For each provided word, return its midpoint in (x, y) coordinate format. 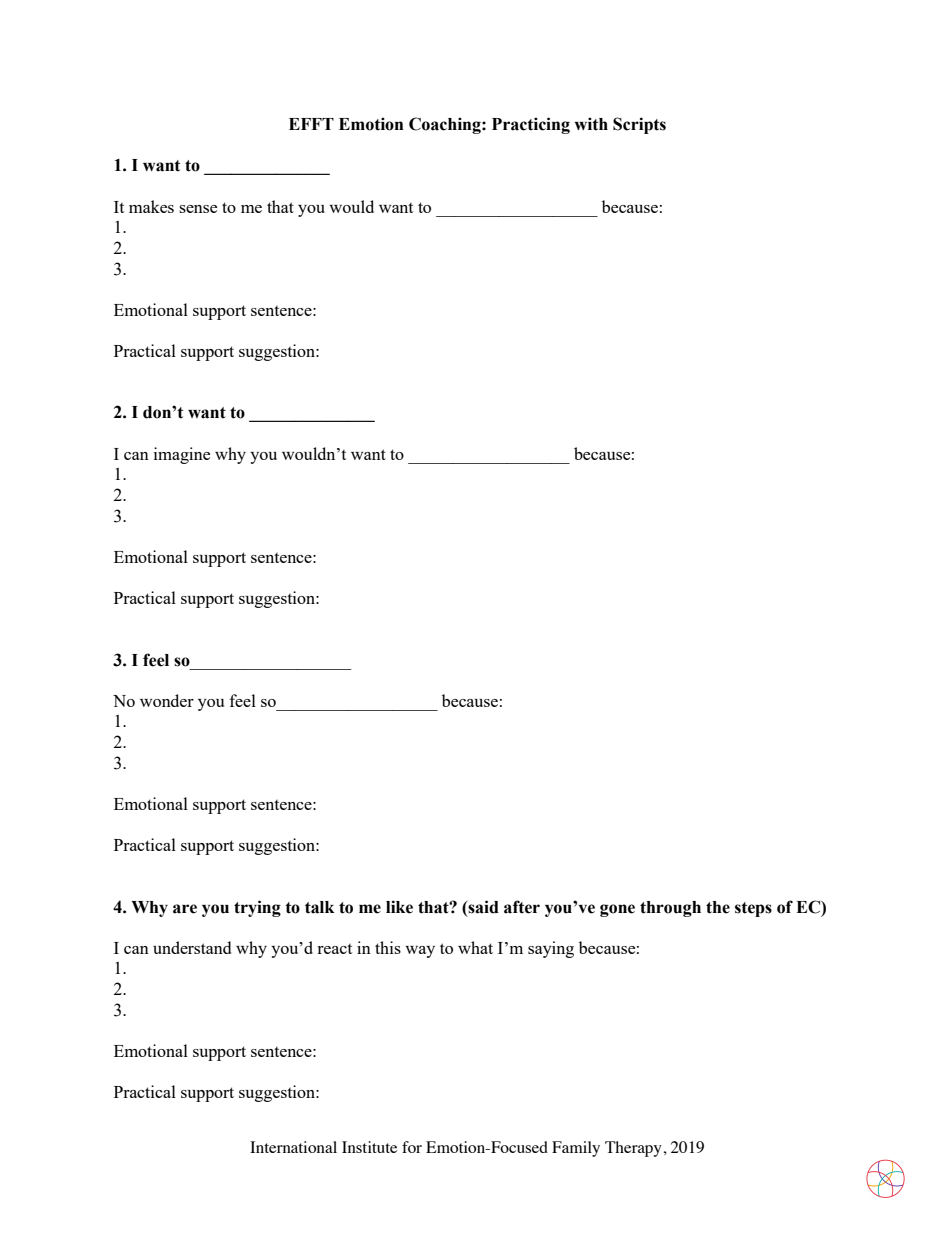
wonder (167, 700)
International (293, 1147)
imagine (182, 455)
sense (198, 209)
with (591, 124)
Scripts (639, 125)
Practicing (531, 125)
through (670, 909)
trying (257, 908)
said (482, 907)
